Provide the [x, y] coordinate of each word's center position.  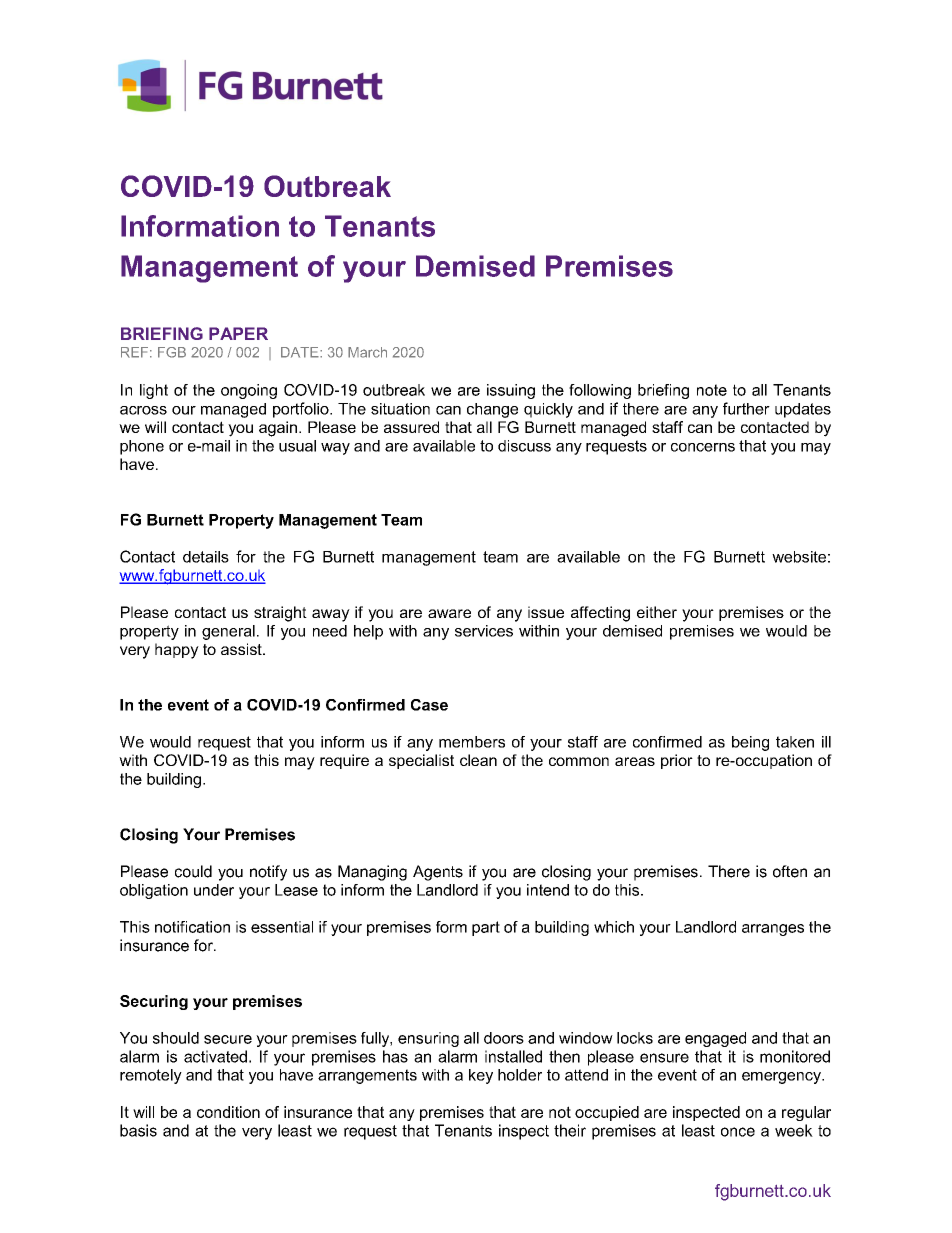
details [206, 557]
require [344, 761]
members [472, 742]
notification [192, 927]
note [712, 390]
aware [449, 613]
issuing [511, 391]
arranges [773, 930]
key [481, 1076]
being [750, 743]
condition [228, 1112]
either [657, 612]
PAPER [238, 333]
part [486, 928]
